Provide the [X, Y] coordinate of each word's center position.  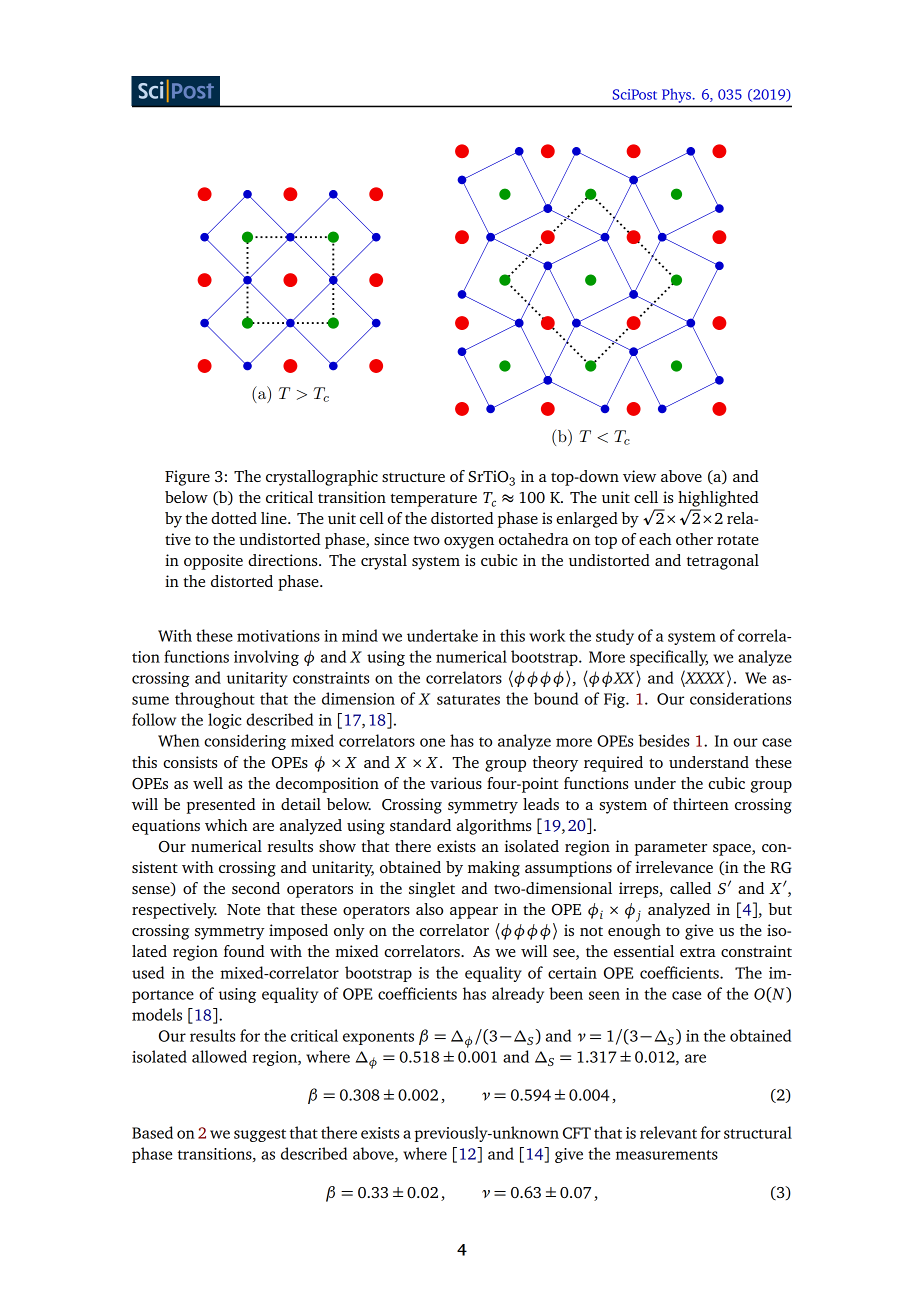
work [547, 635]
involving [266, 658]
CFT [577, 1133]
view [639, 476]
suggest [260, 1135]
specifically [669, 658]
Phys [677, 96]
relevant [668, 1132]
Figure [187, 478]
